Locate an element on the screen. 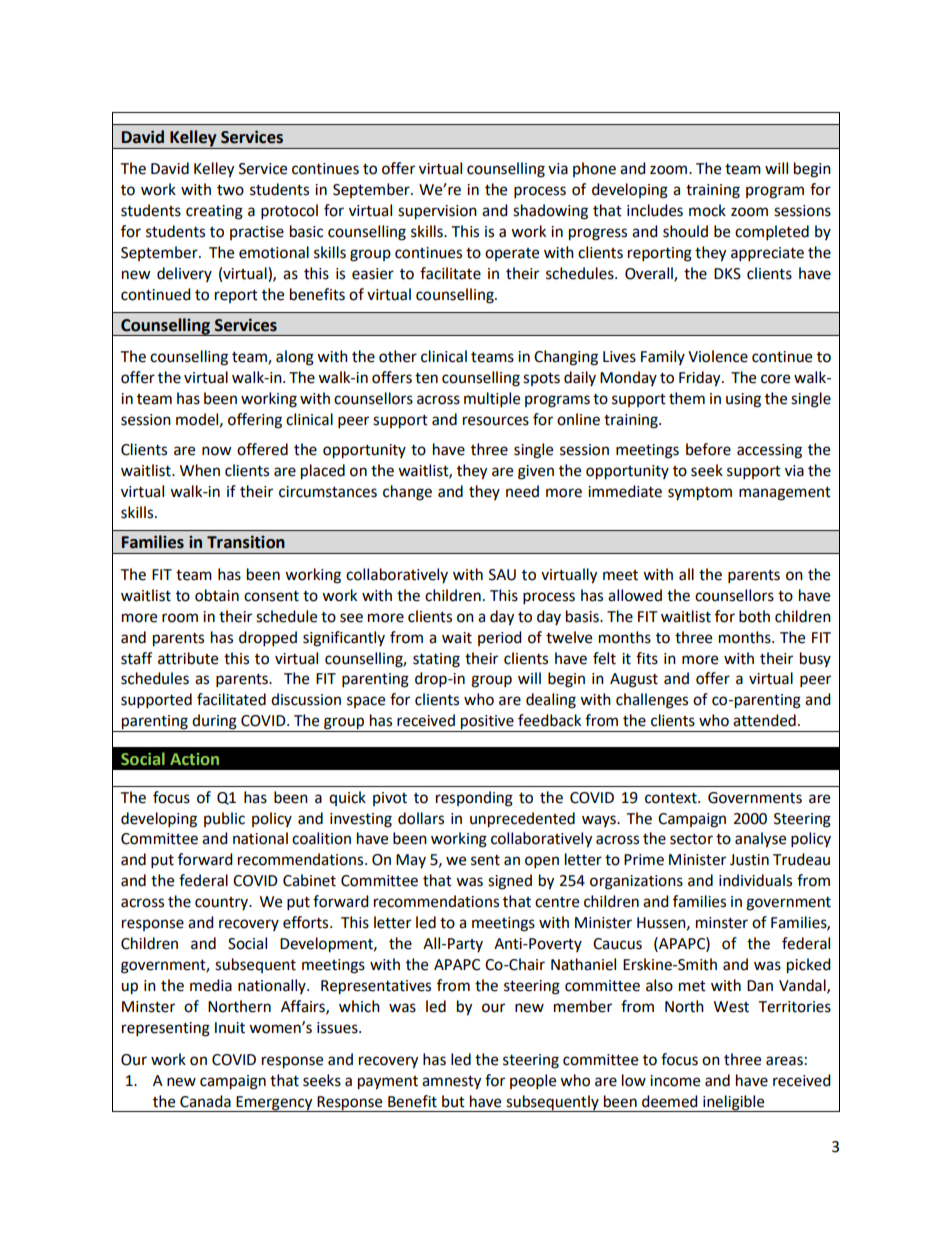 Image resolution: width=952 pixels, height=1233 pixels. Justin is located at coordinates (749, 860).
